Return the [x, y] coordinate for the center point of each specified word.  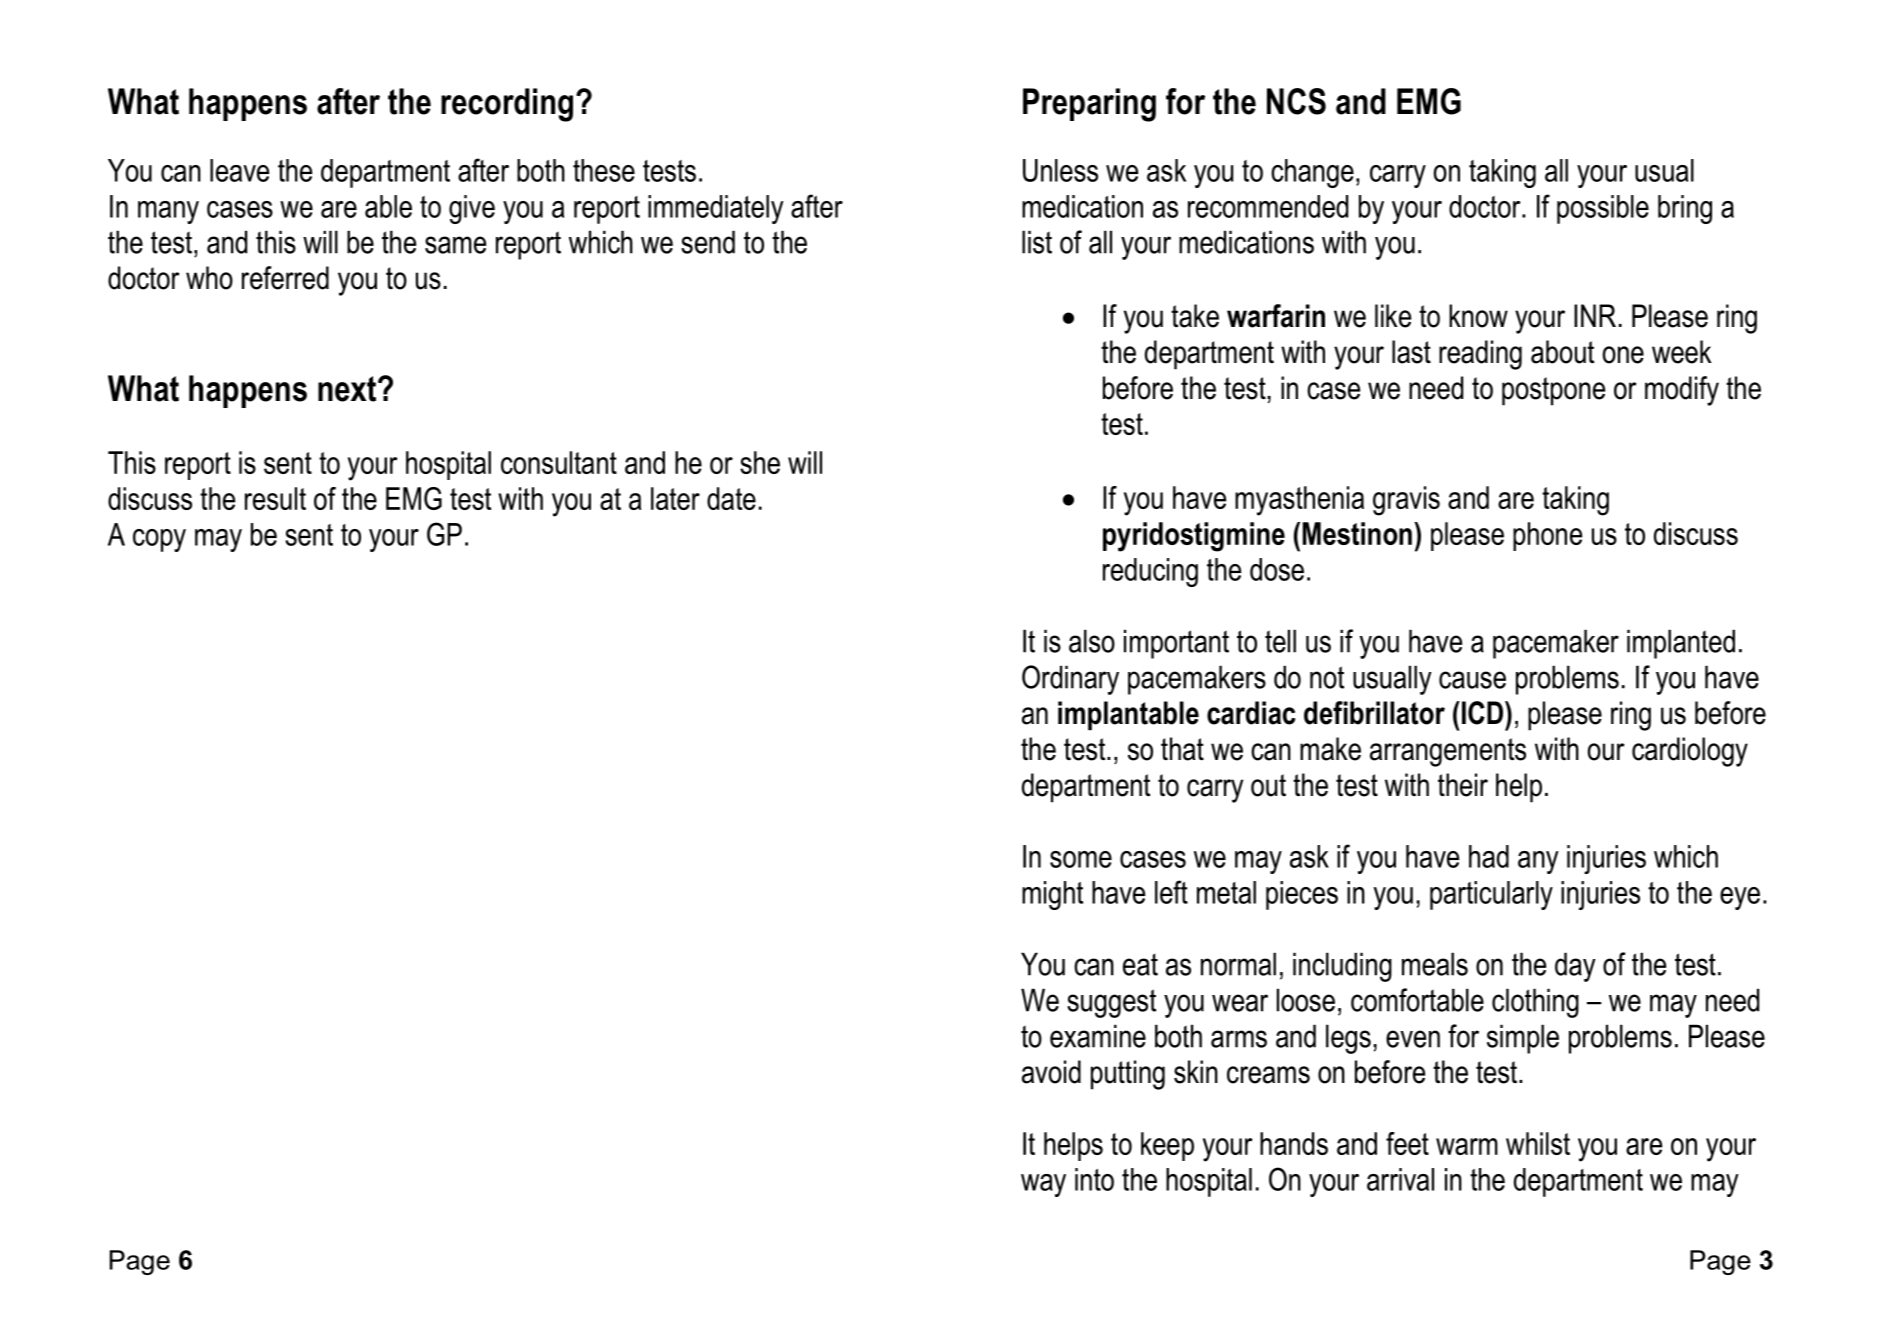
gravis [1406, 501]
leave [239, 170]
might [1052, 895]
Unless [1060, 170]
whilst [1538, 1143]
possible [1603, 209]
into [1094, 1179]
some [1081, 859]
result [275, 498]
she [760, 462]
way [1043, 1185]
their [1463, 785]
